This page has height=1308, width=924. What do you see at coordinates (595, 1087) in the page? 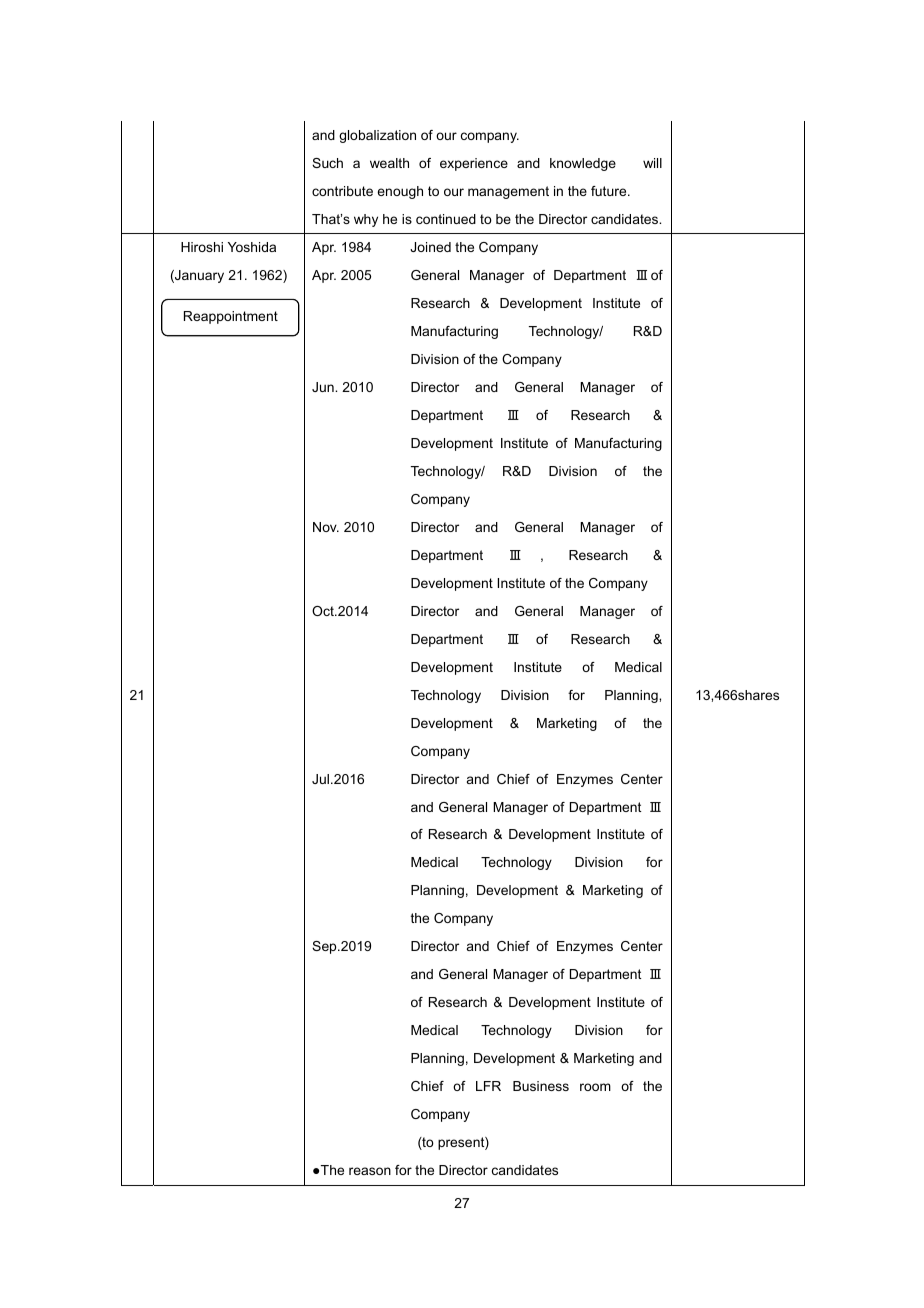
I see `room` at bounding box center [595, 1087].
